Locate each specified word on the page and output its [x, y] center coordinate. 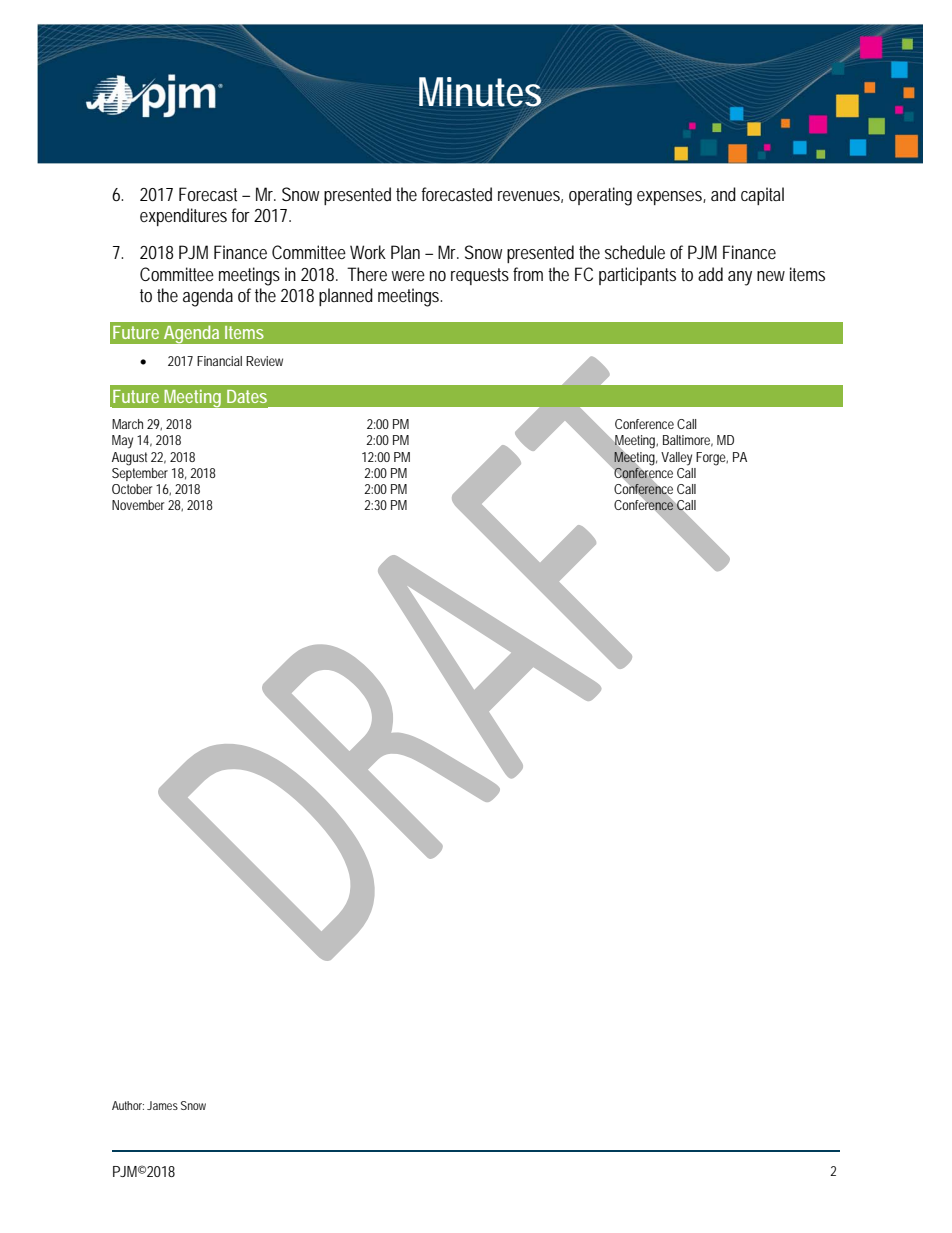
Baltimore [688, 441]
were [408, 276]
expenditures [183, 217]
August [129, 459]
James [162, 1105]
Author [128, 1105]
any [740, 278]
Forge [712, 459]
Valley [676, 459]
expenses [671, 198]
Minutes [482, 93]
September [140, 473]
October [132, 489]
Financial [219, 361]
